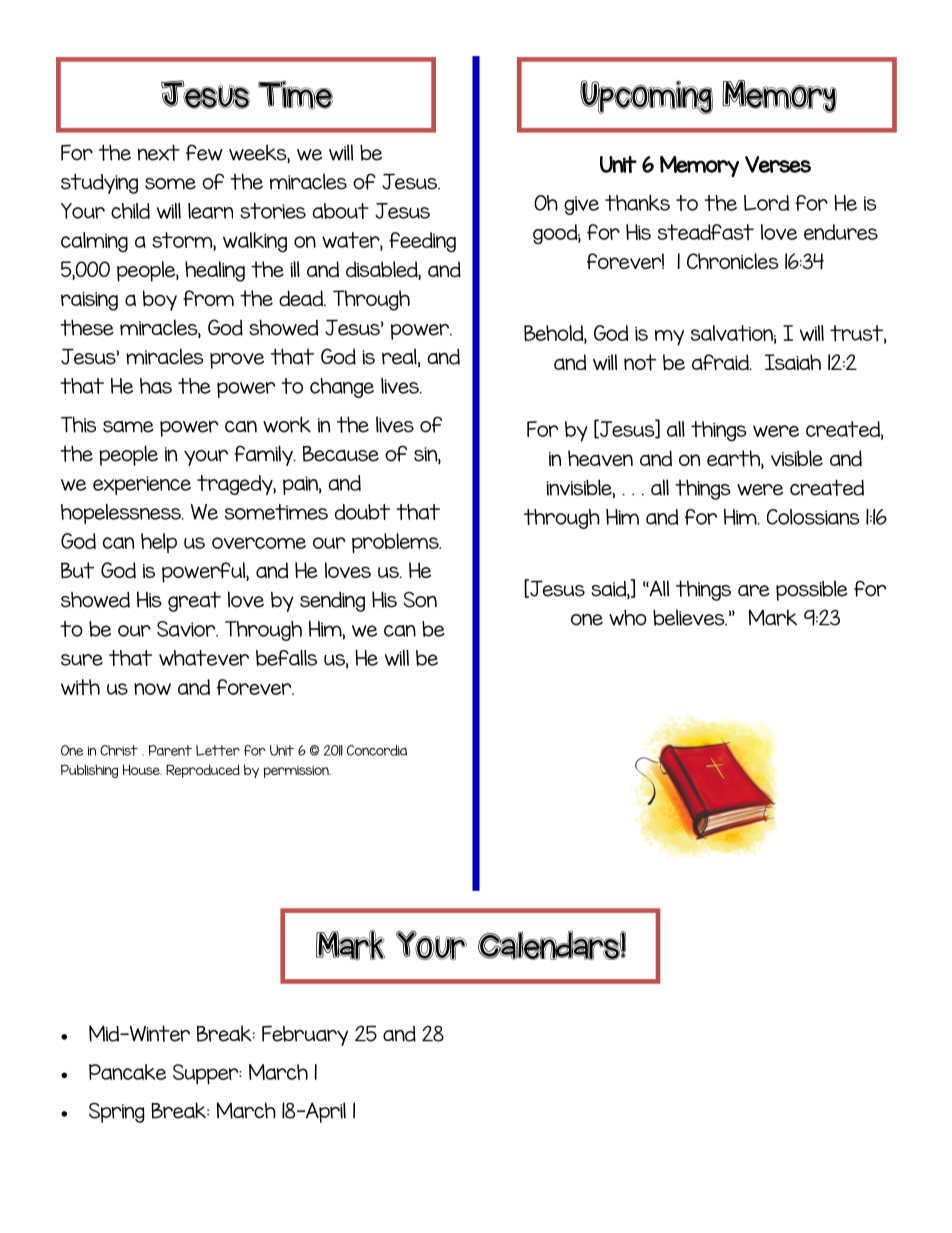  Describe the element at coordinates (581, 205) in the image. I see `give` at that location.
